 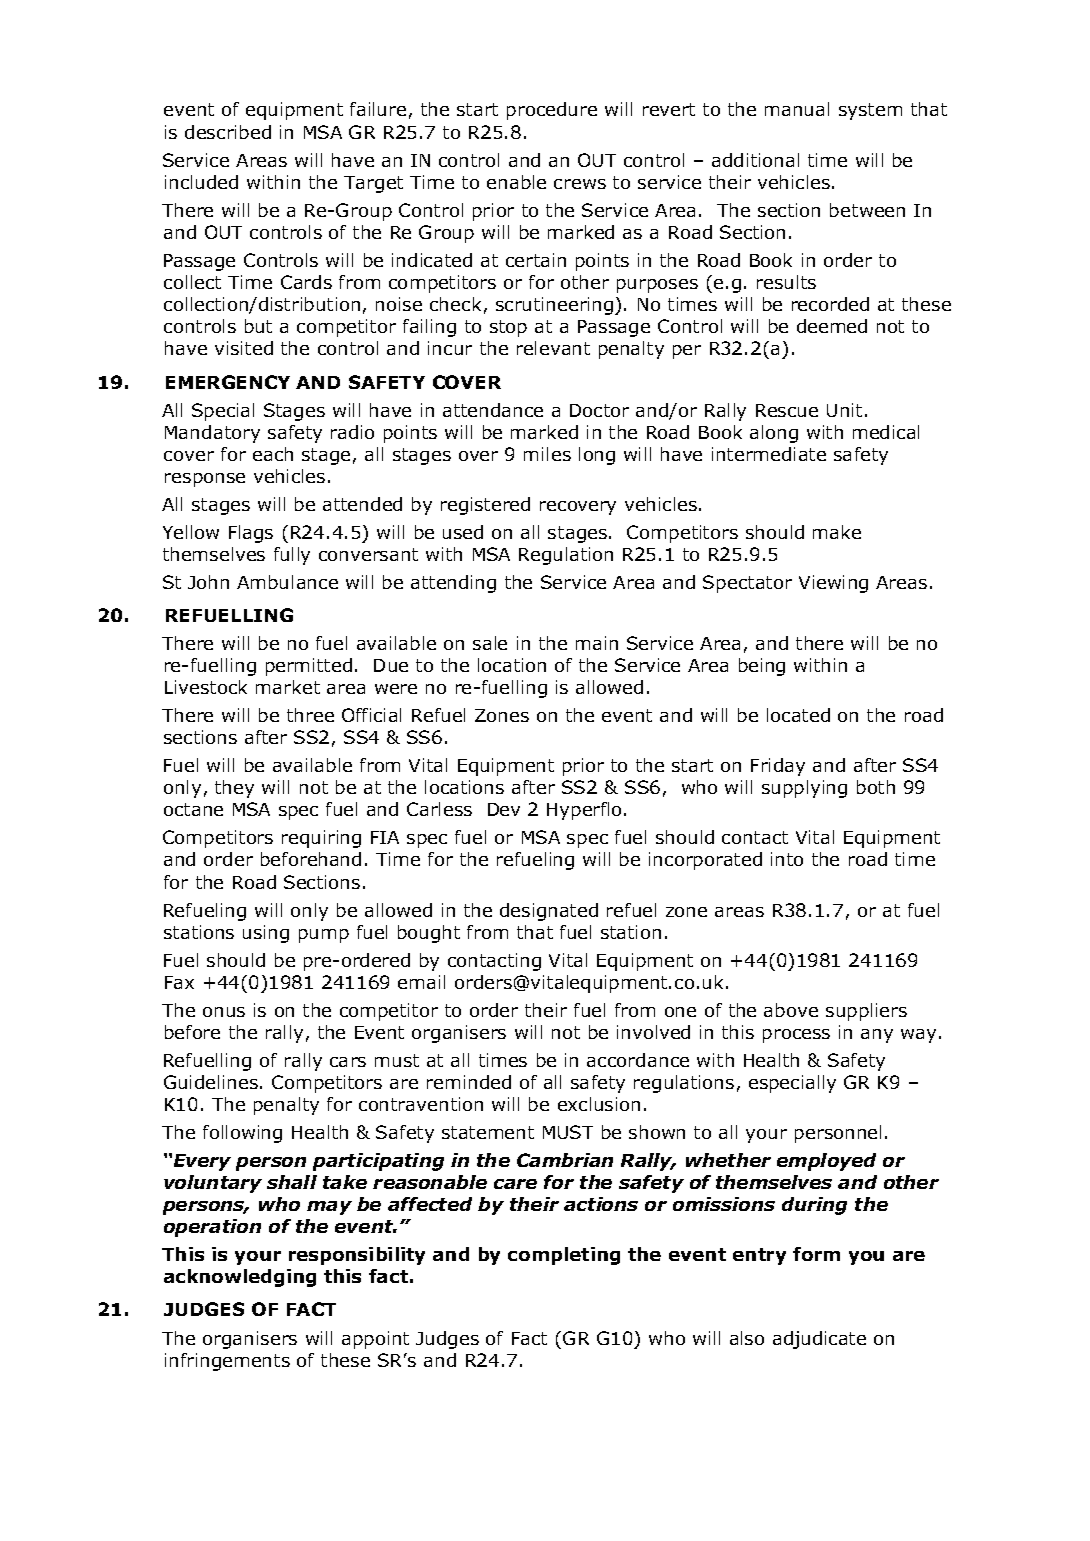 I want to click on procedure, so click(x=552, y=111).
